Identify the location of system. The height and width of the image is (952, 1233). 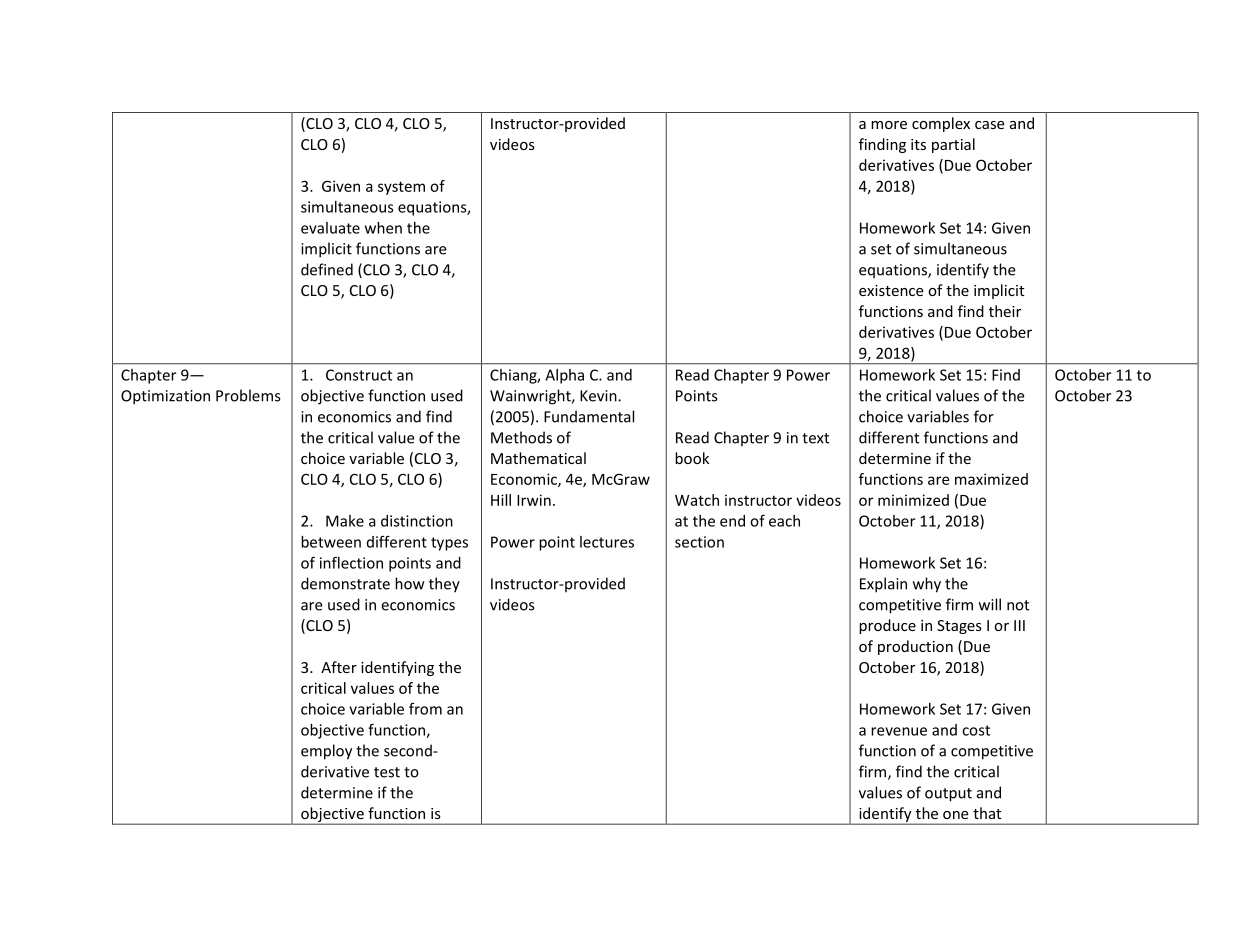
(401, 188).
